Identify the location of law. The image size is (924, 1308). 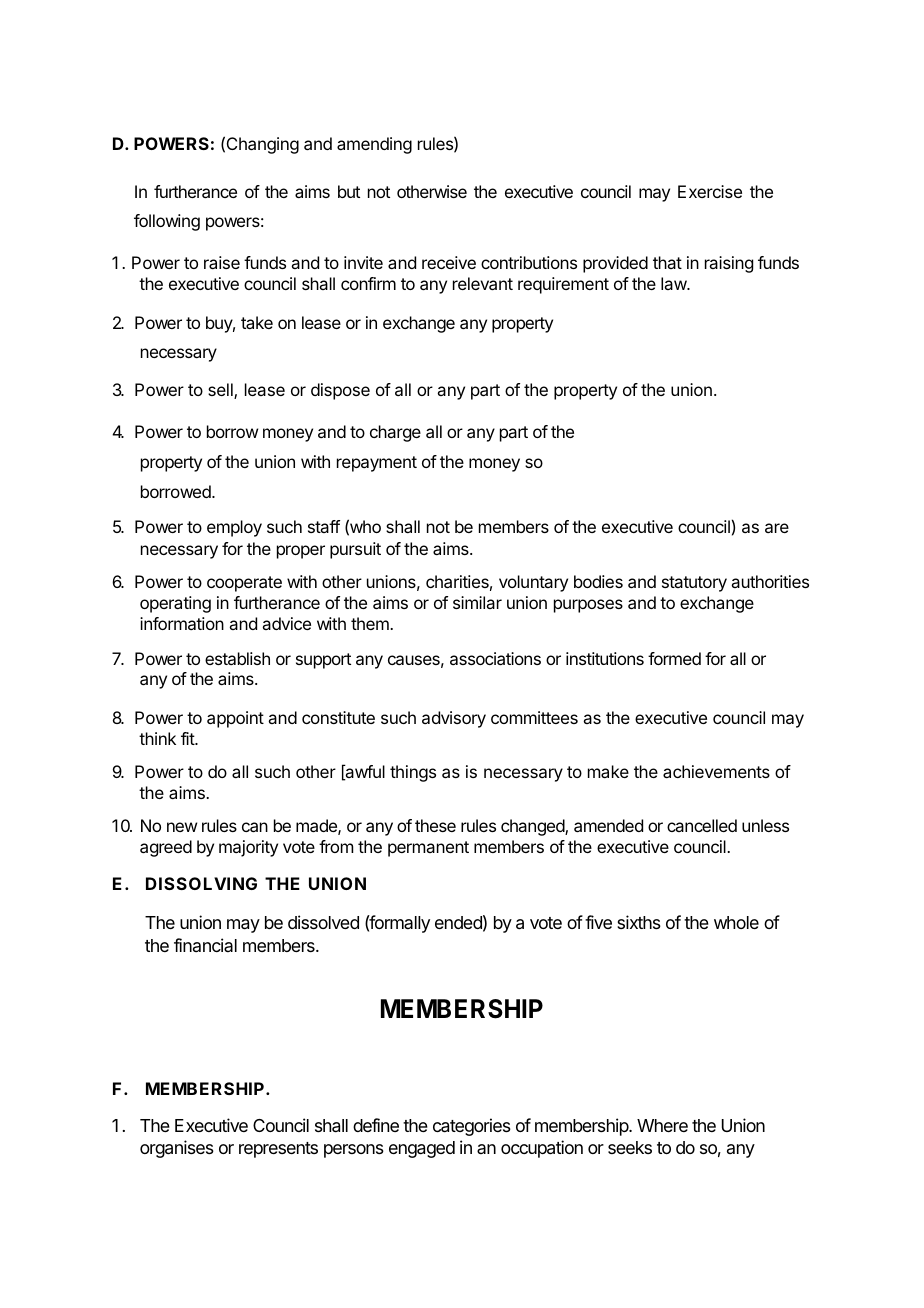
(674, 283).
